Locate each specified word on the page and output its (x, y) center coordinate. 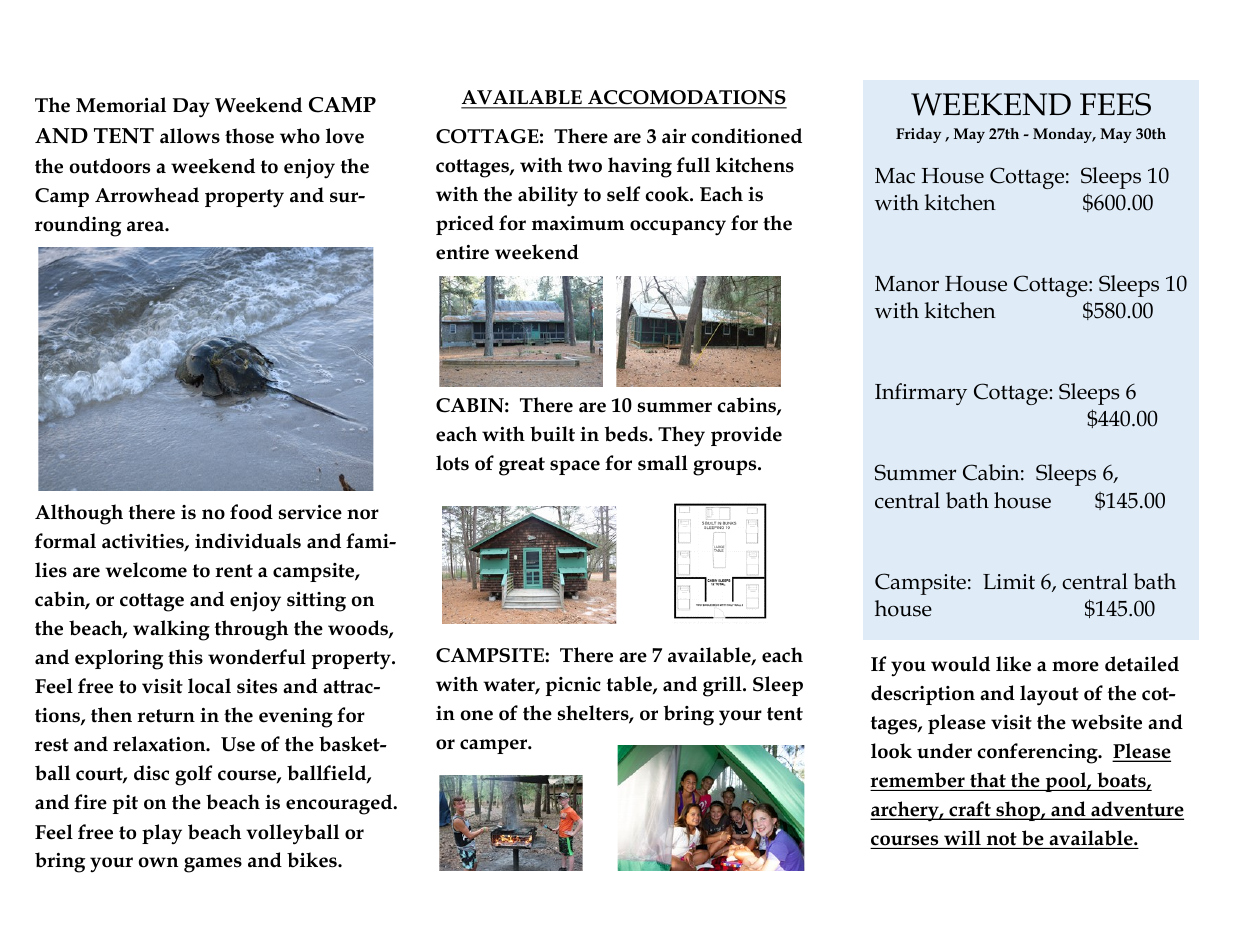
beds (627, 434)
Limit (1009, 582)
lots (452, 463)
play (162, 834)
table (630, 685)
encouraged (340, 804)
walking (171, 630)
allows (190, 136)
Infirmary (921, 394)
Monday (1064, 135)
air (674, 136)
